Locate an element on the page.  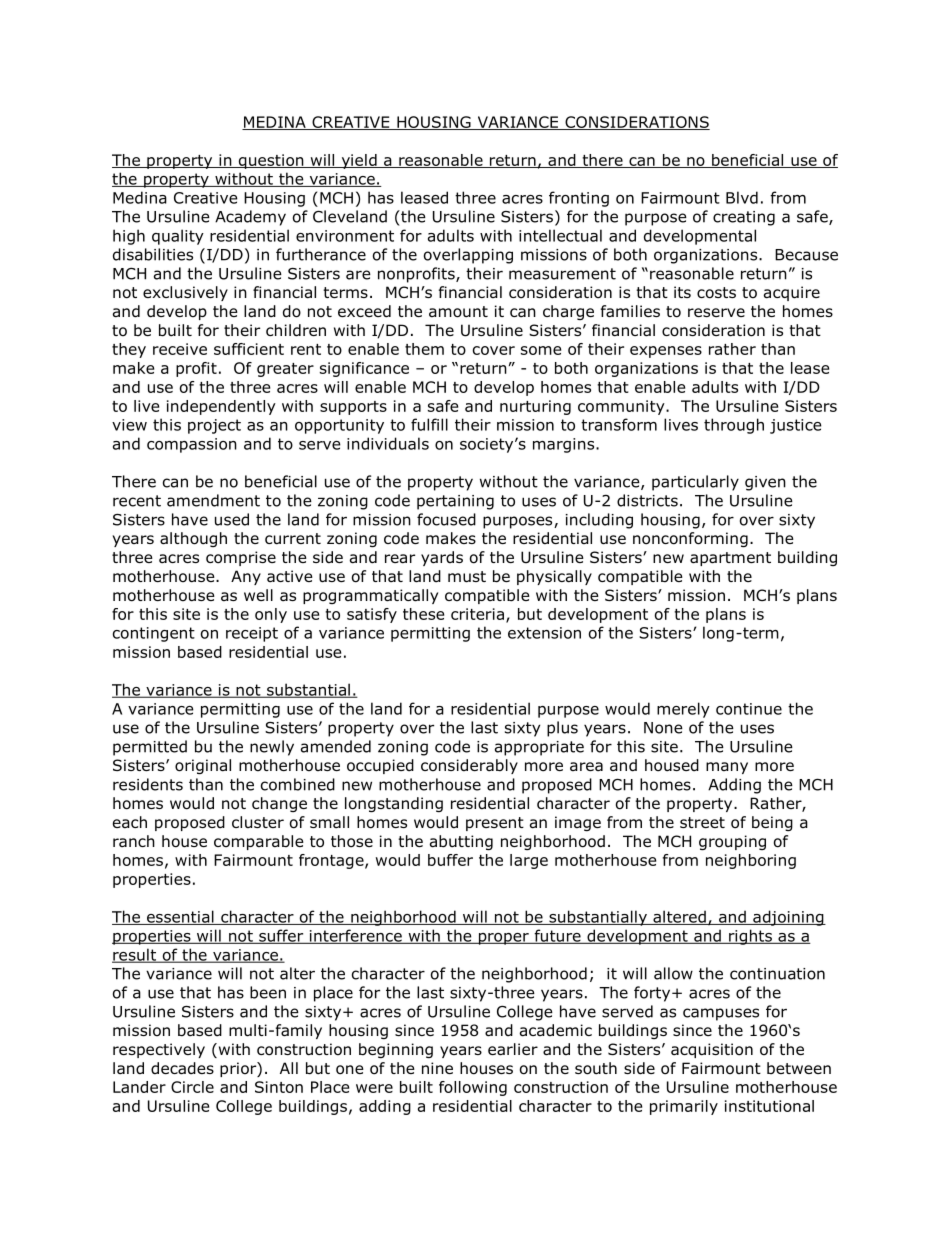
many is located at coordinates (727, 768).
